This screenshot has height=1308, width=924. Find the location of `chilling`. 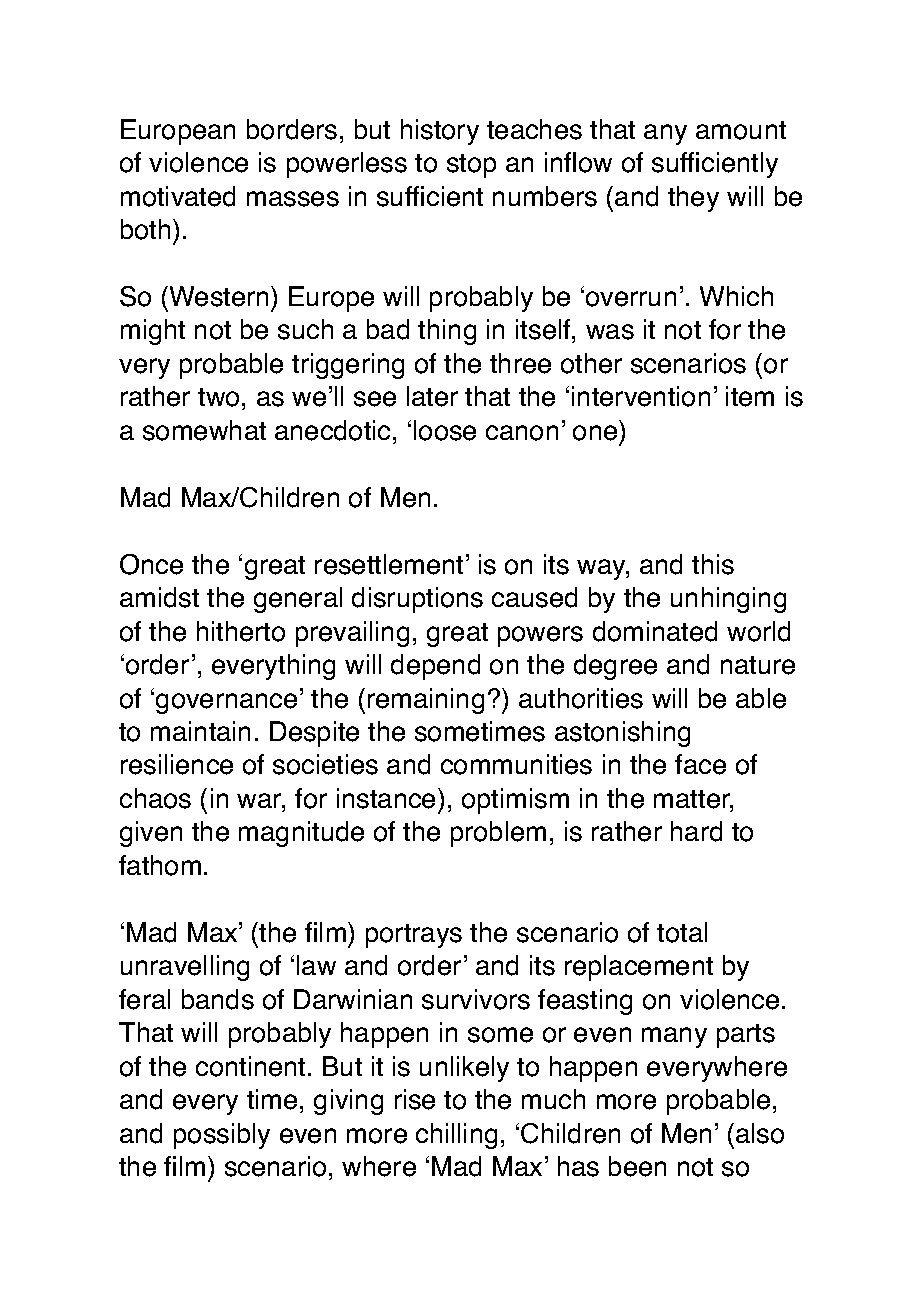

chilling is located at coordinates (456, 1136).
